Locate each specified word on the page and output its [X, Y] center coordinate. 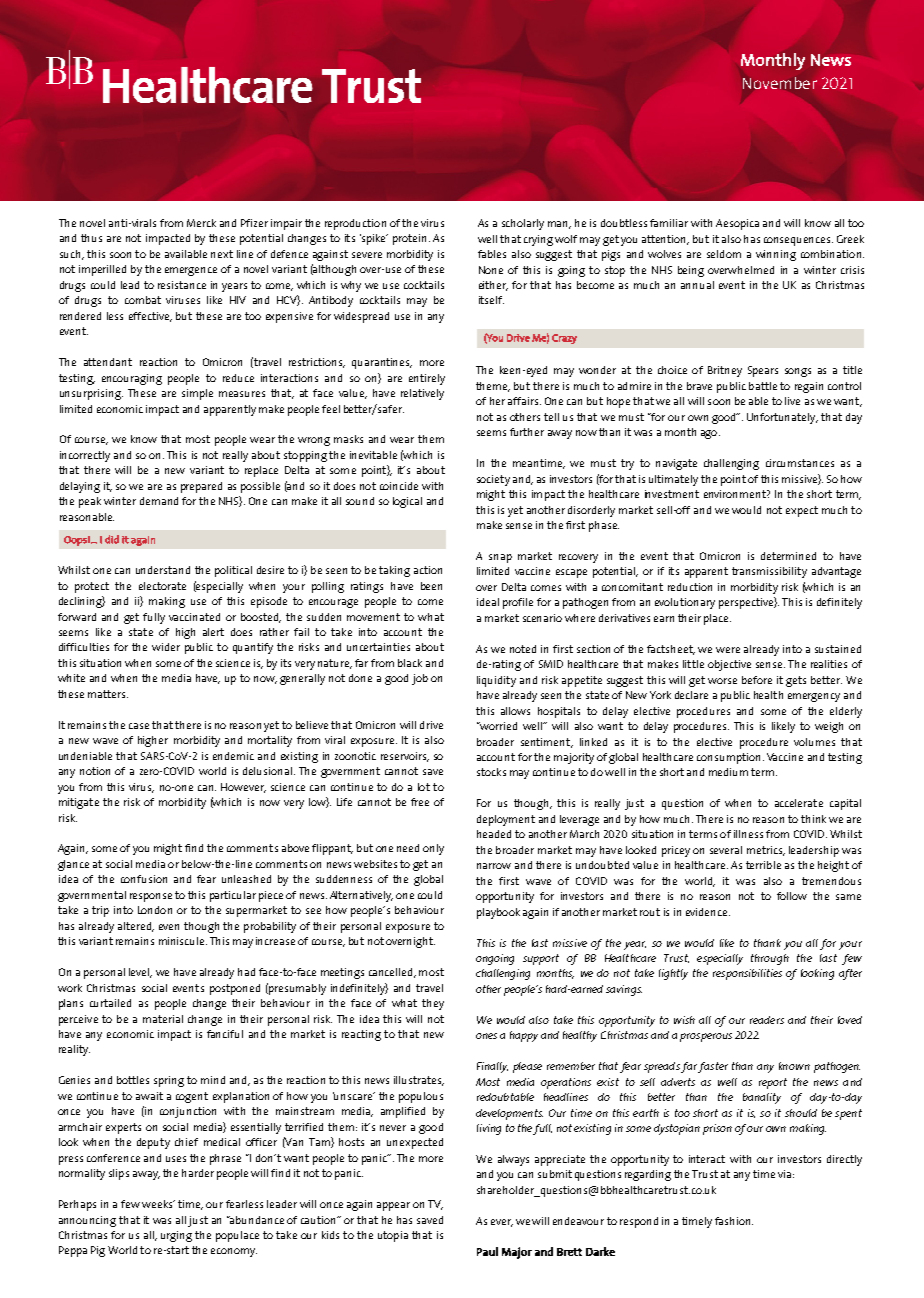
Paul [487, 1251]
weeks [158, 1204]
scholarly [523, 224]
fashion [734, 1221]
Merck [201, 223]
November [780, 83]
